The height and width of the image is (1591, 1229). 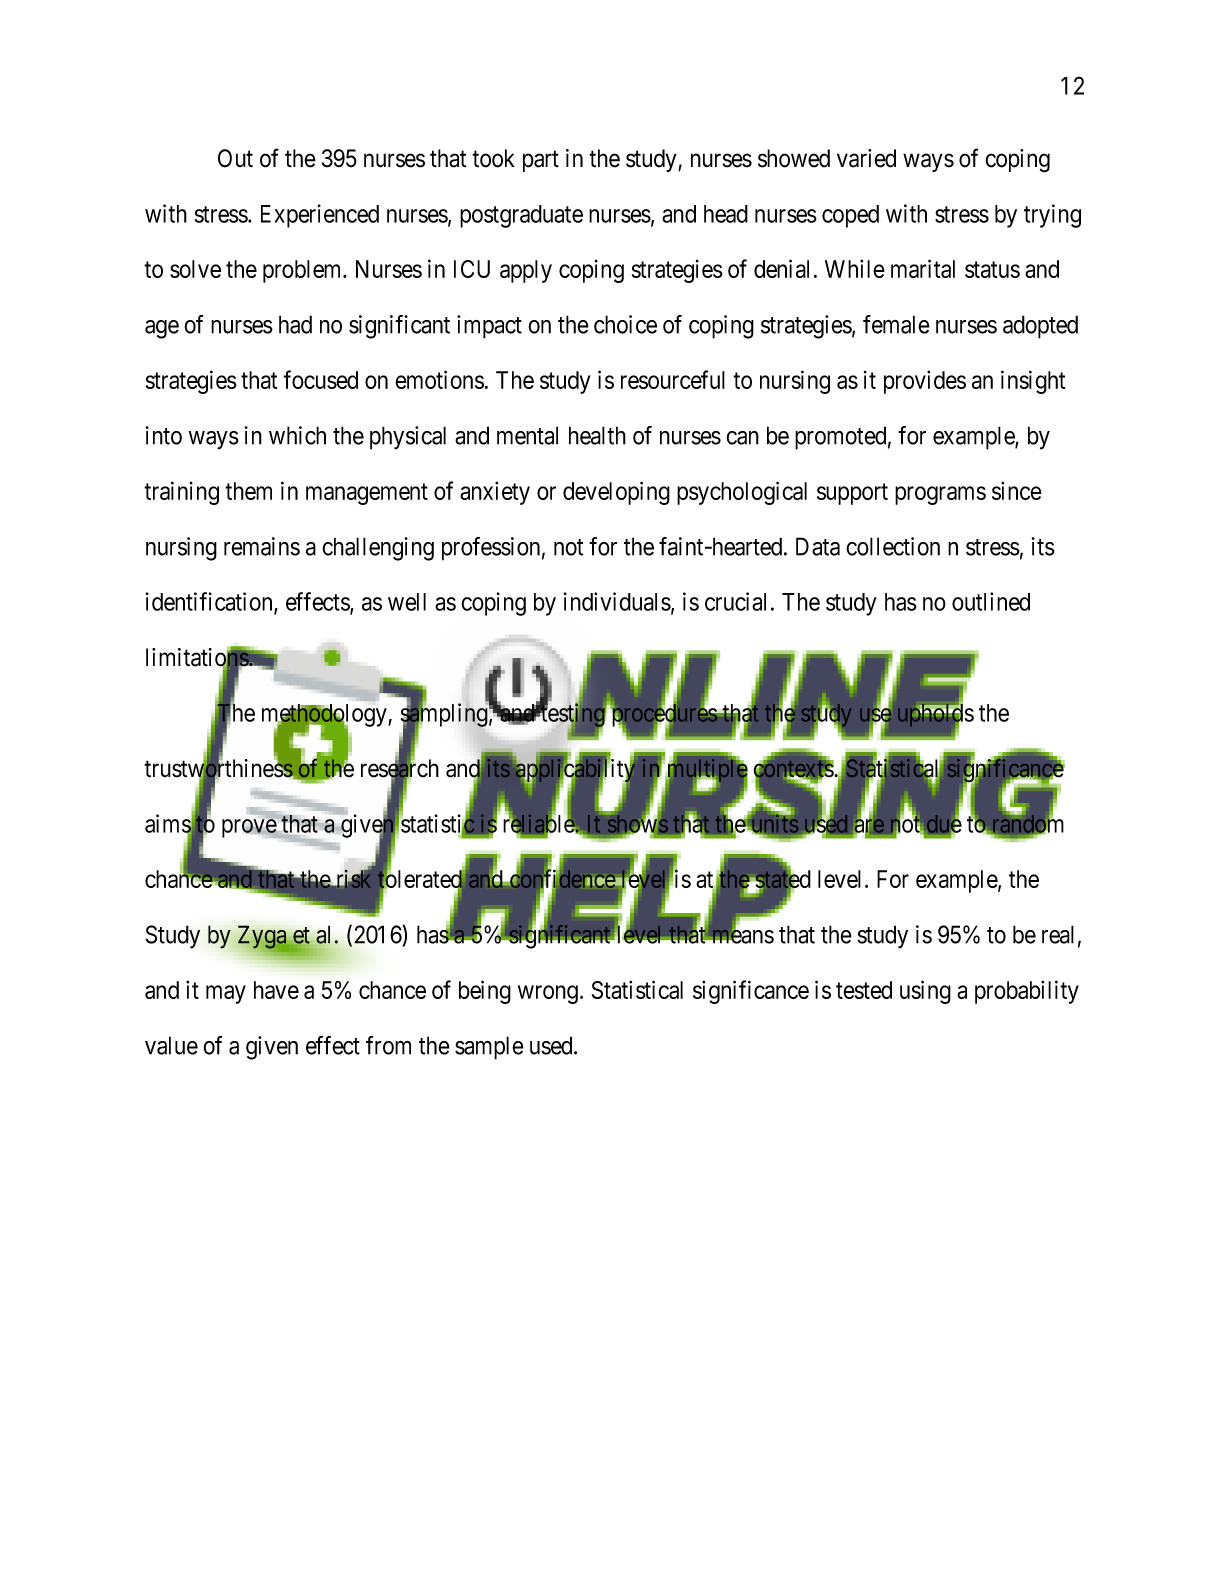 What do you see at coordinates (1017, 490) in the image?
I see `since` at bounding box center [1017, 490].
